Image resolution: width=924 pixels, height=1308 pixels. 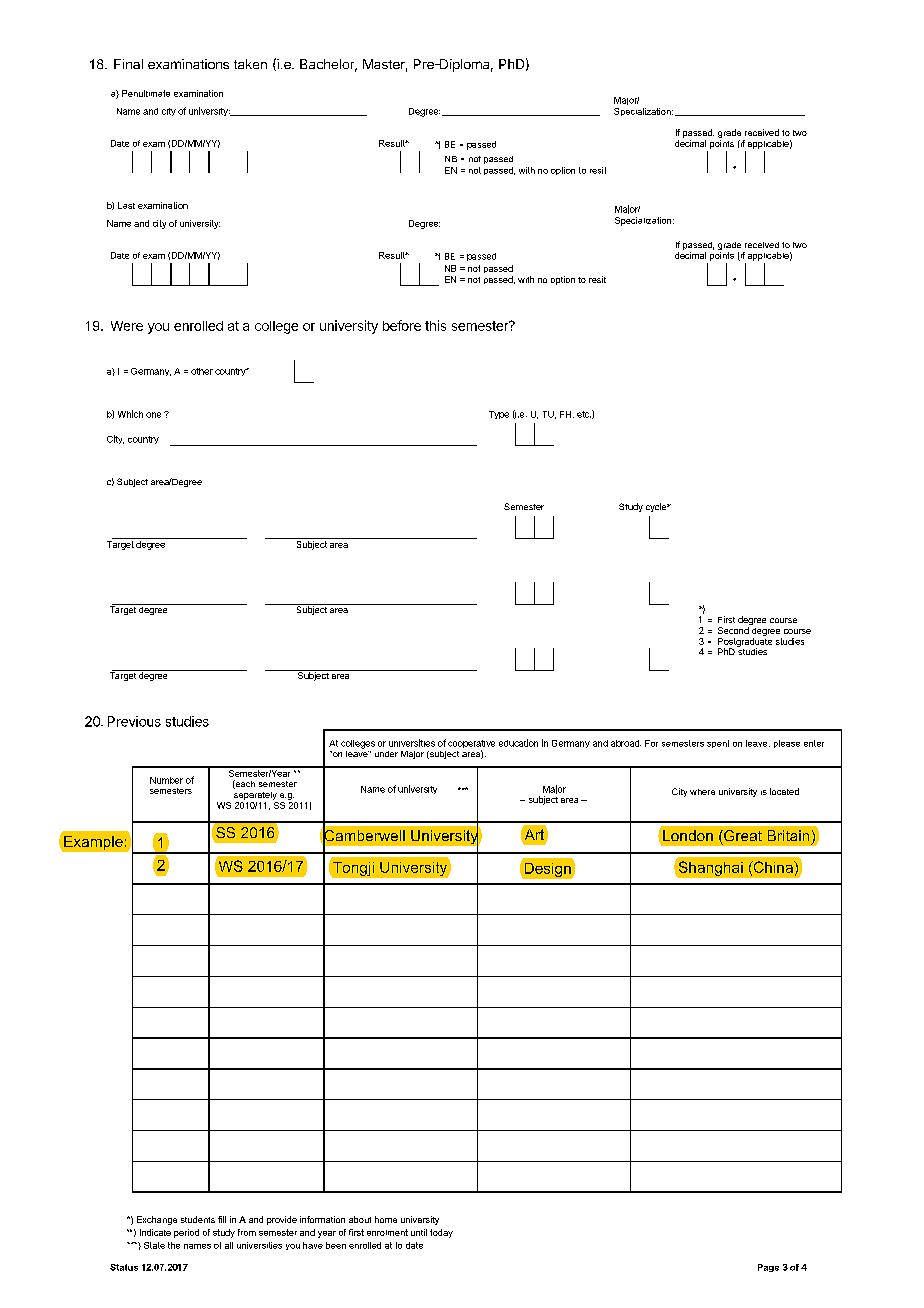 I want to click on cooperative, so click(x=471, y=745).
